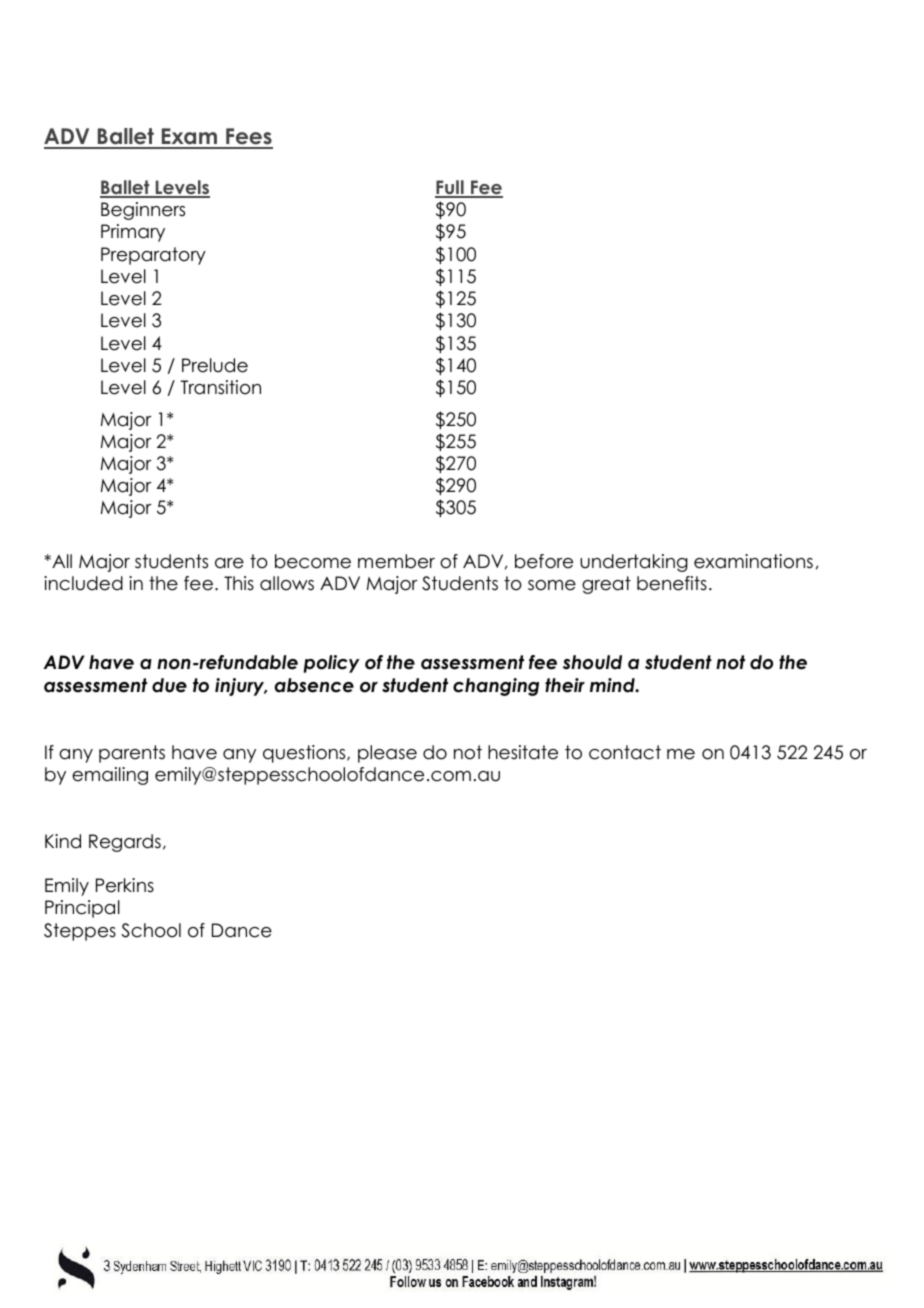 Image resolution: width=924 pixels, height=1308 pixels. Describe the element at coordinates (450, 188) in the screenshot. I see `Full` at that location.
